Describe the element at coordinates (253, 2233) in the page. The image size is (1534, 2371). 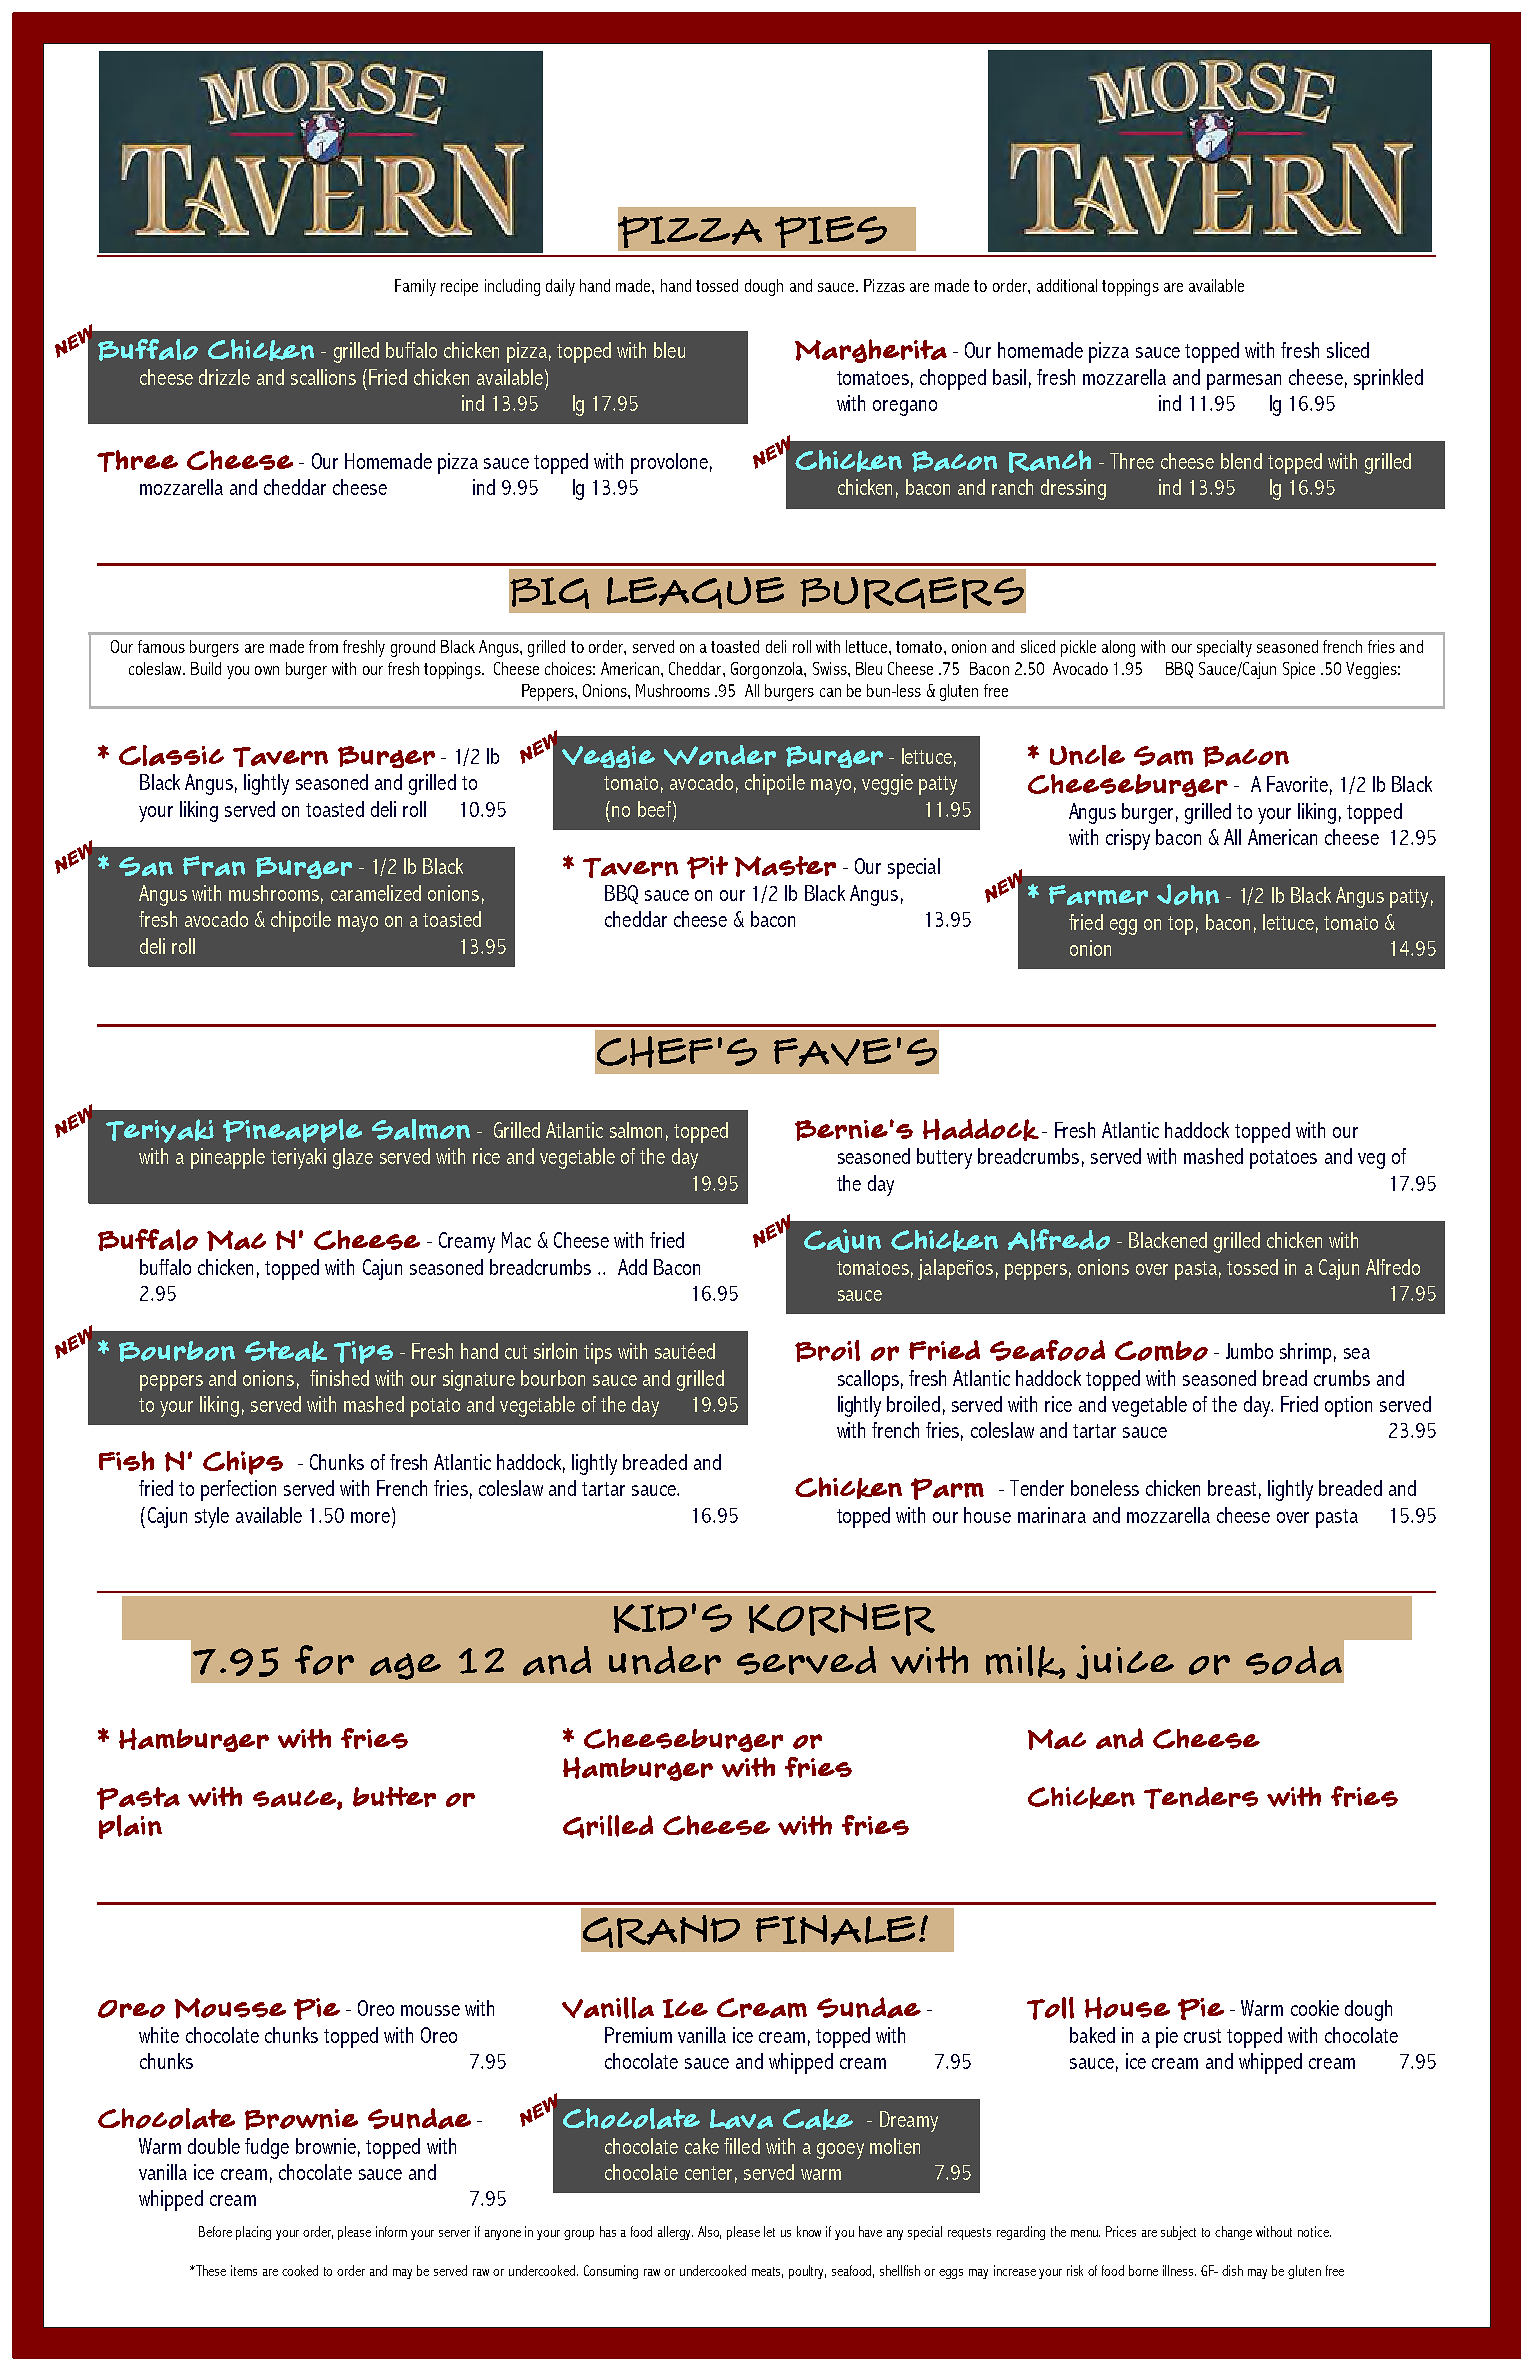
I see `placing` at that location.
